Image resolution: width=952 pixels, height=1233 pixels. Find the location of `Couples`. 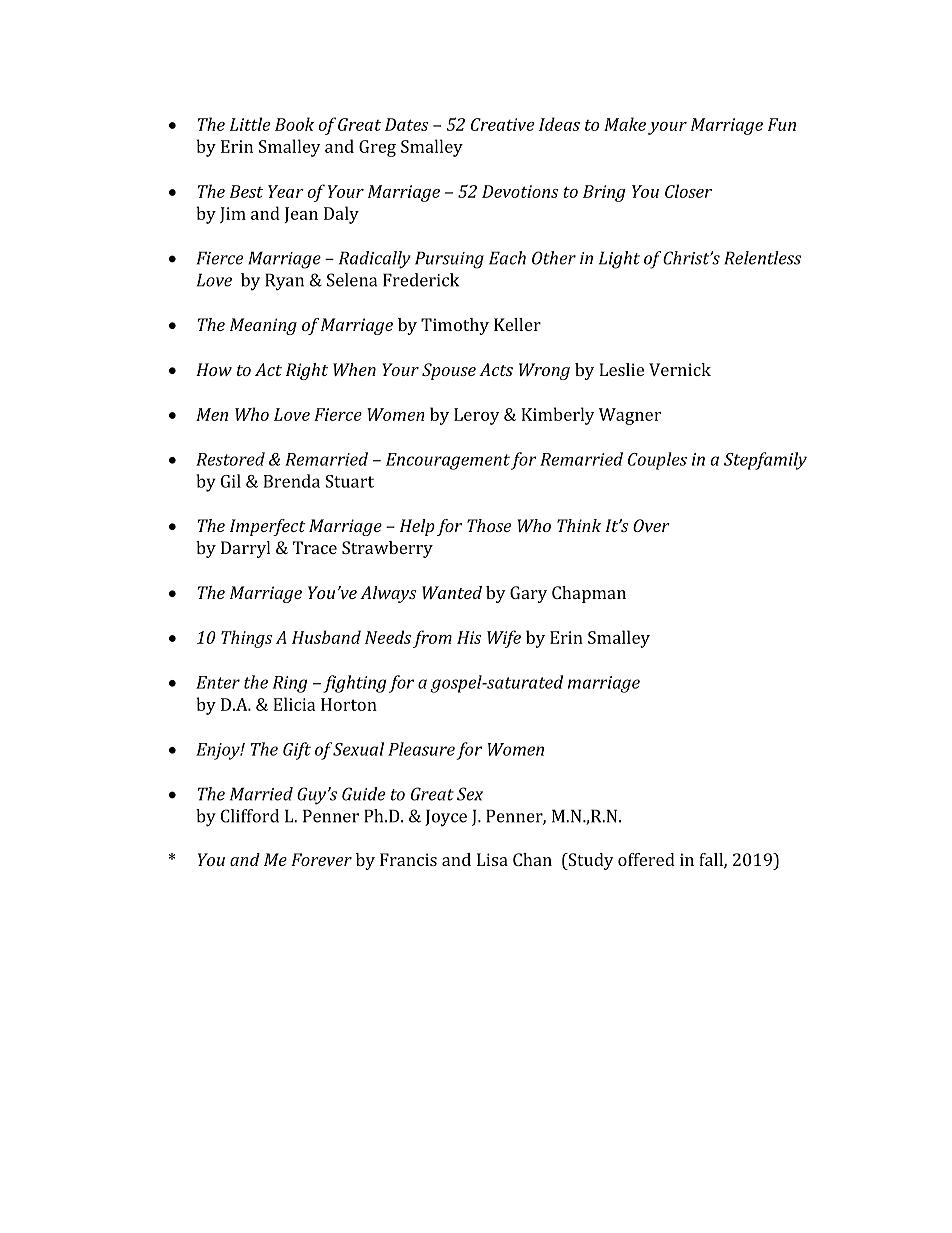

Couples is located at coordinates (657, 461).
